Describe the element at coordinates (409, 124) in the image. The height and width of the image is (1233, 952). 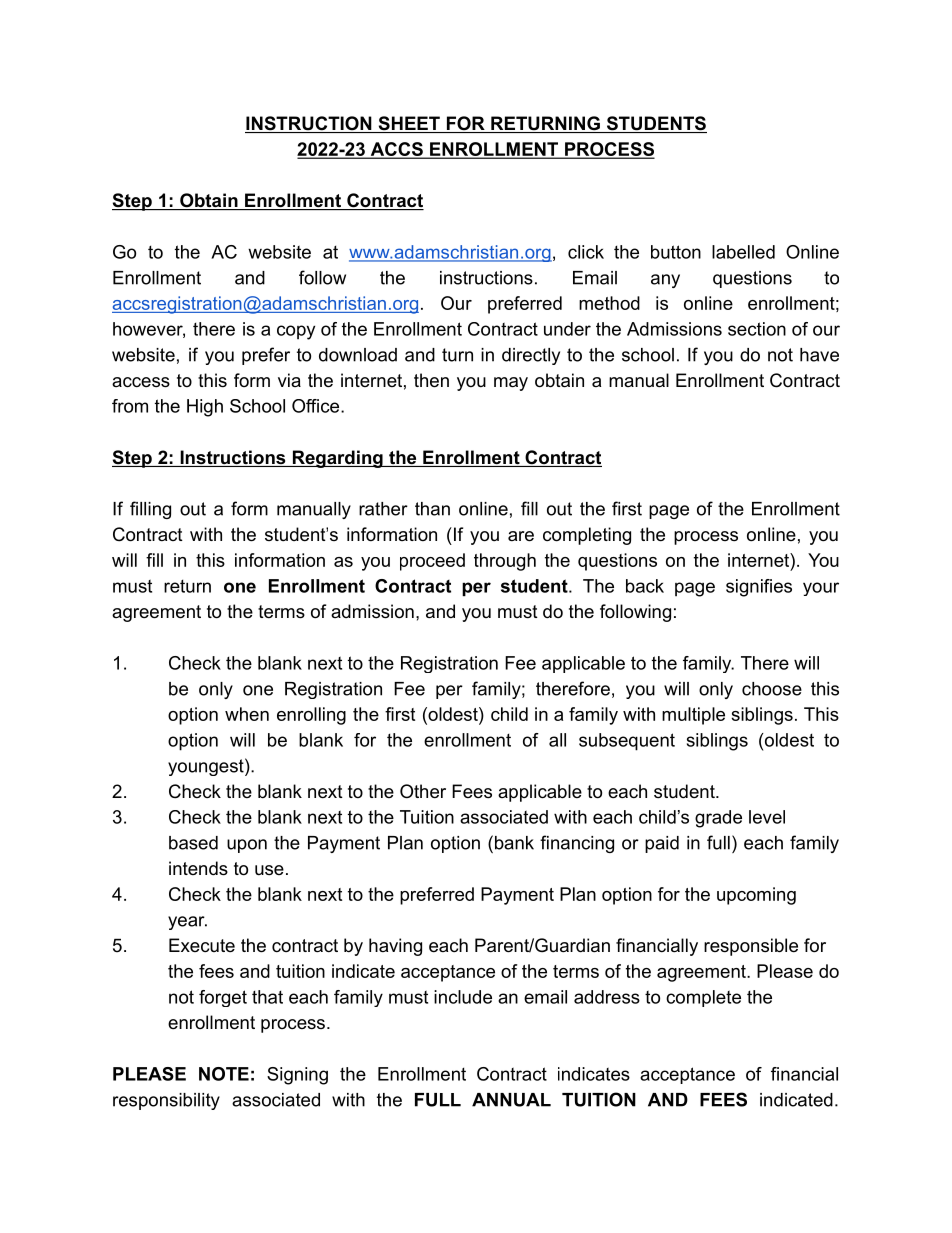
I see `SHEET` at that location.
